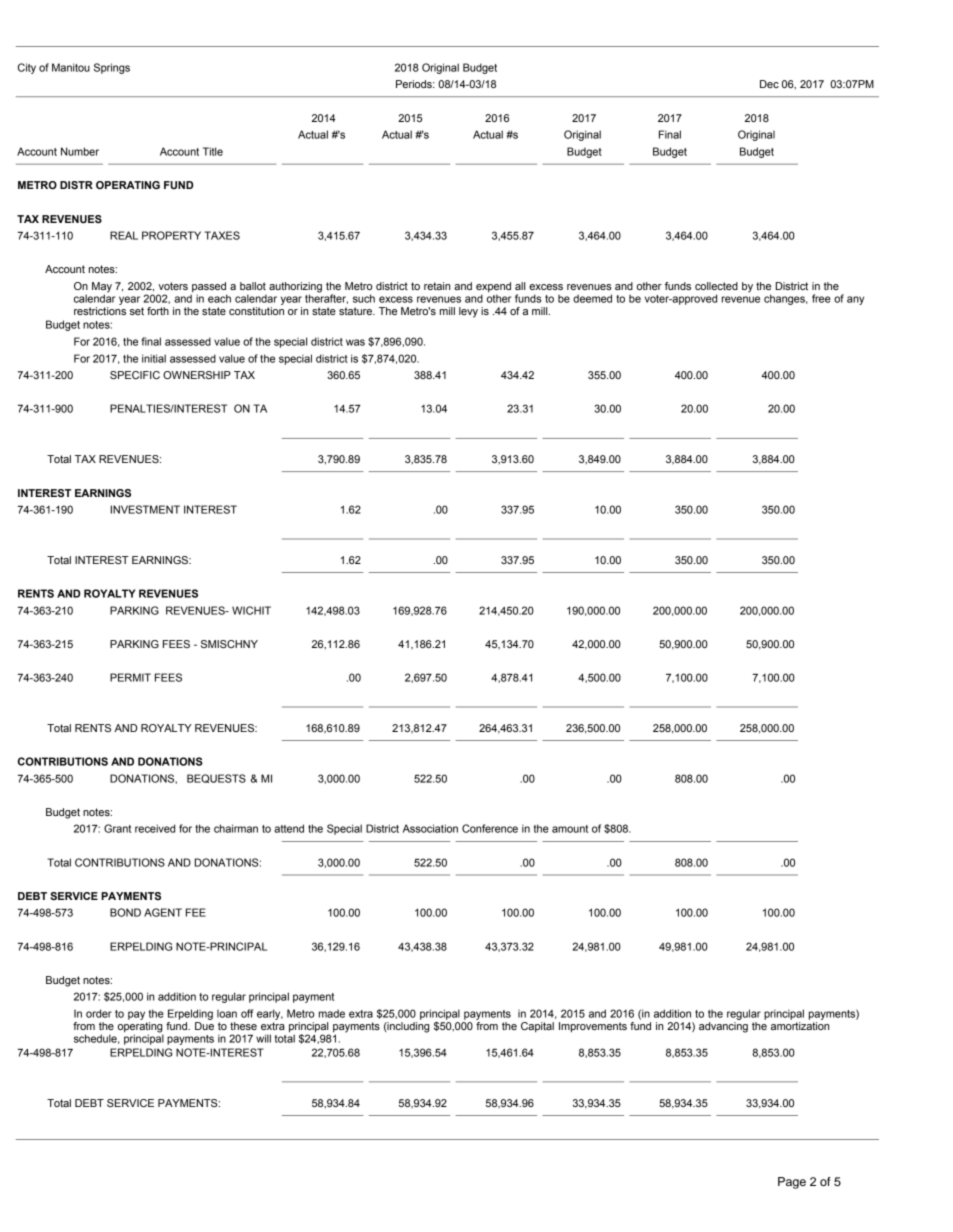 The image size is (953, 1232). Describe the element at coordinates (430, 828) in the image. I see `Association` at that location.
